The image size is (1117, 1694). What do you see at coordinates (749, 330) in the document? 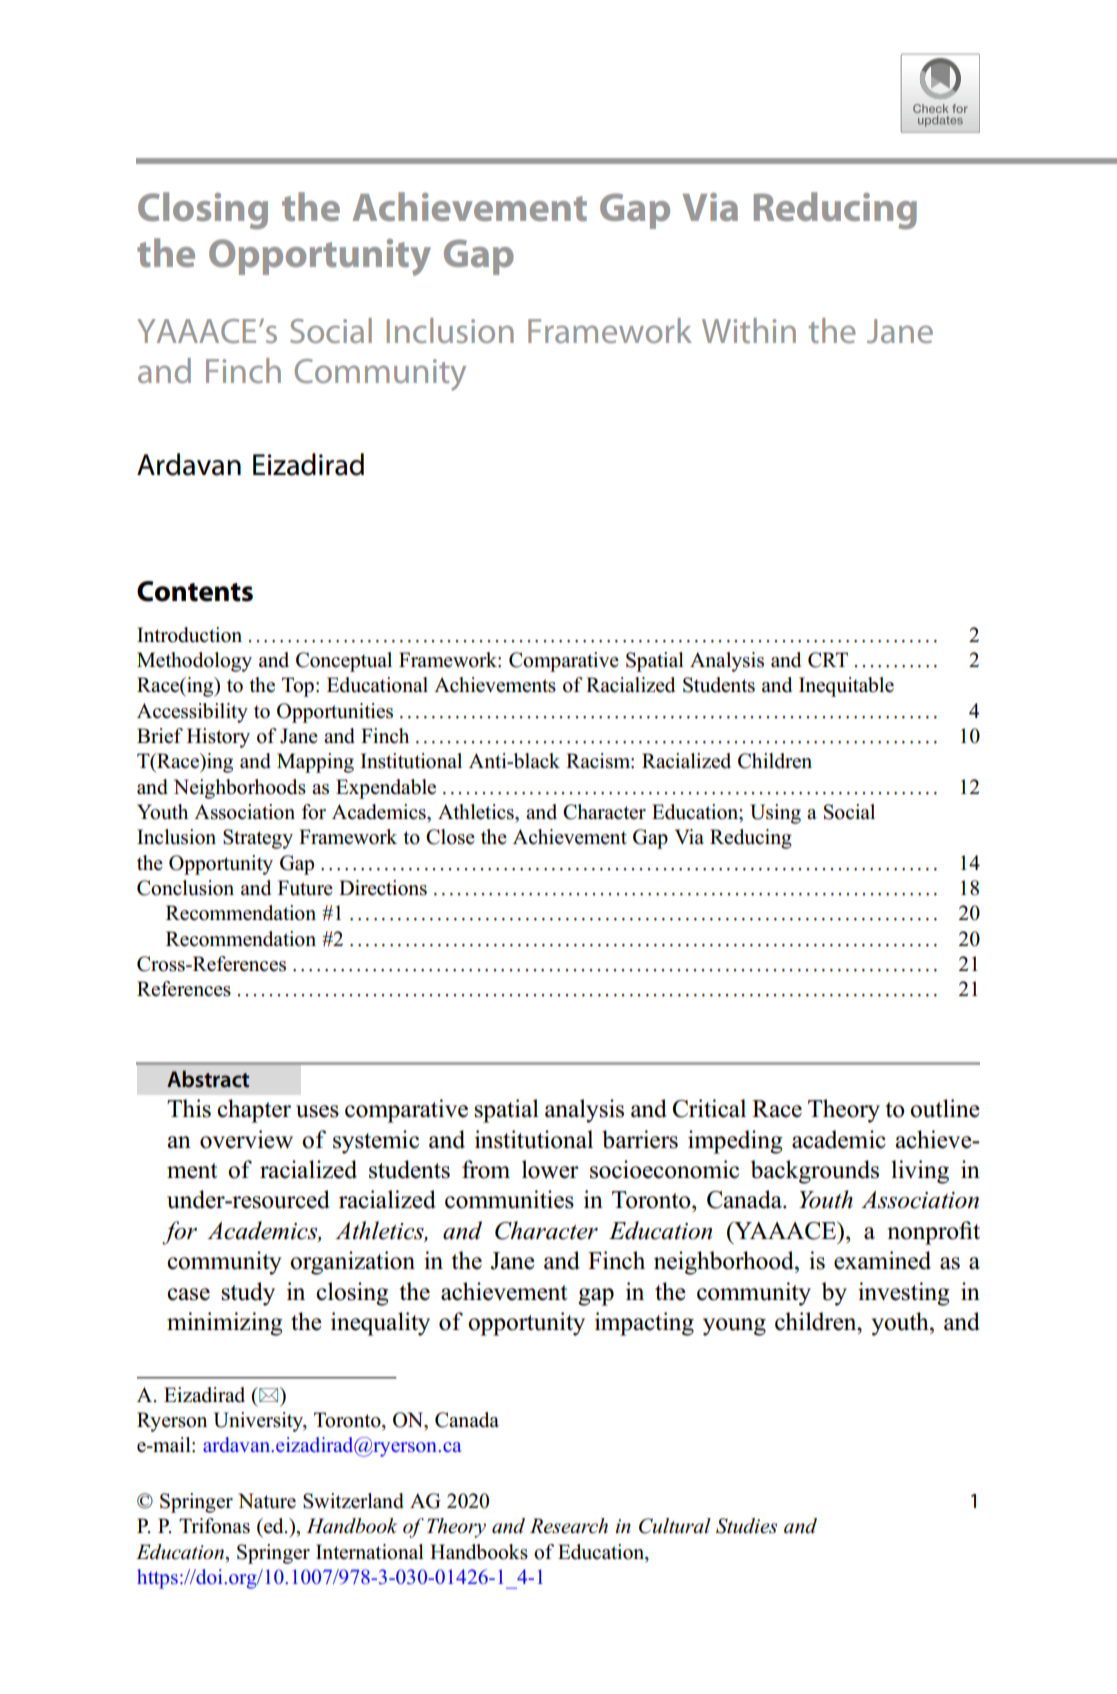
I see `Within` at bounding box center [749, 330].
